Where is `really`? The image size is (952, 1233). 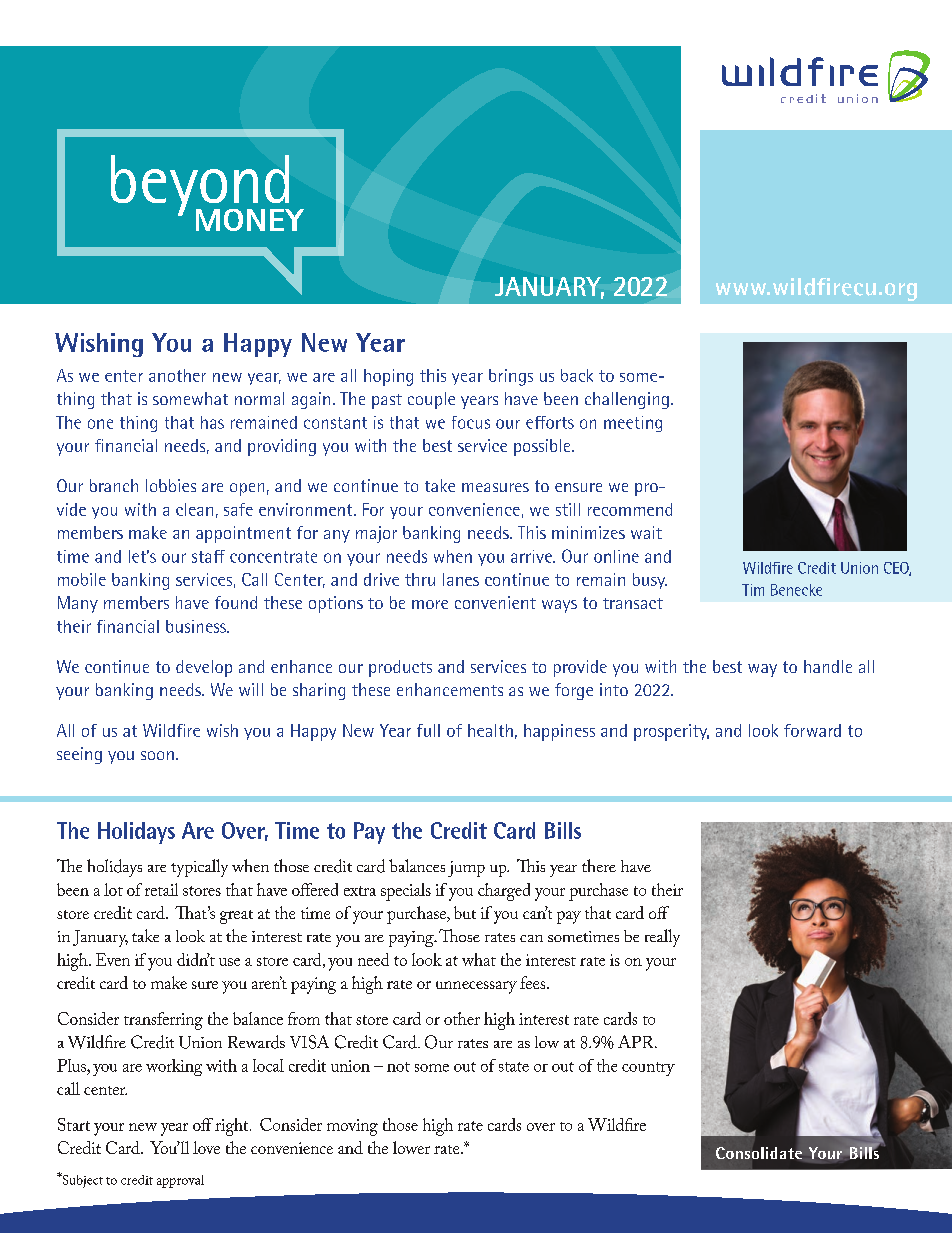
really is located at coordinates (662, 938).
